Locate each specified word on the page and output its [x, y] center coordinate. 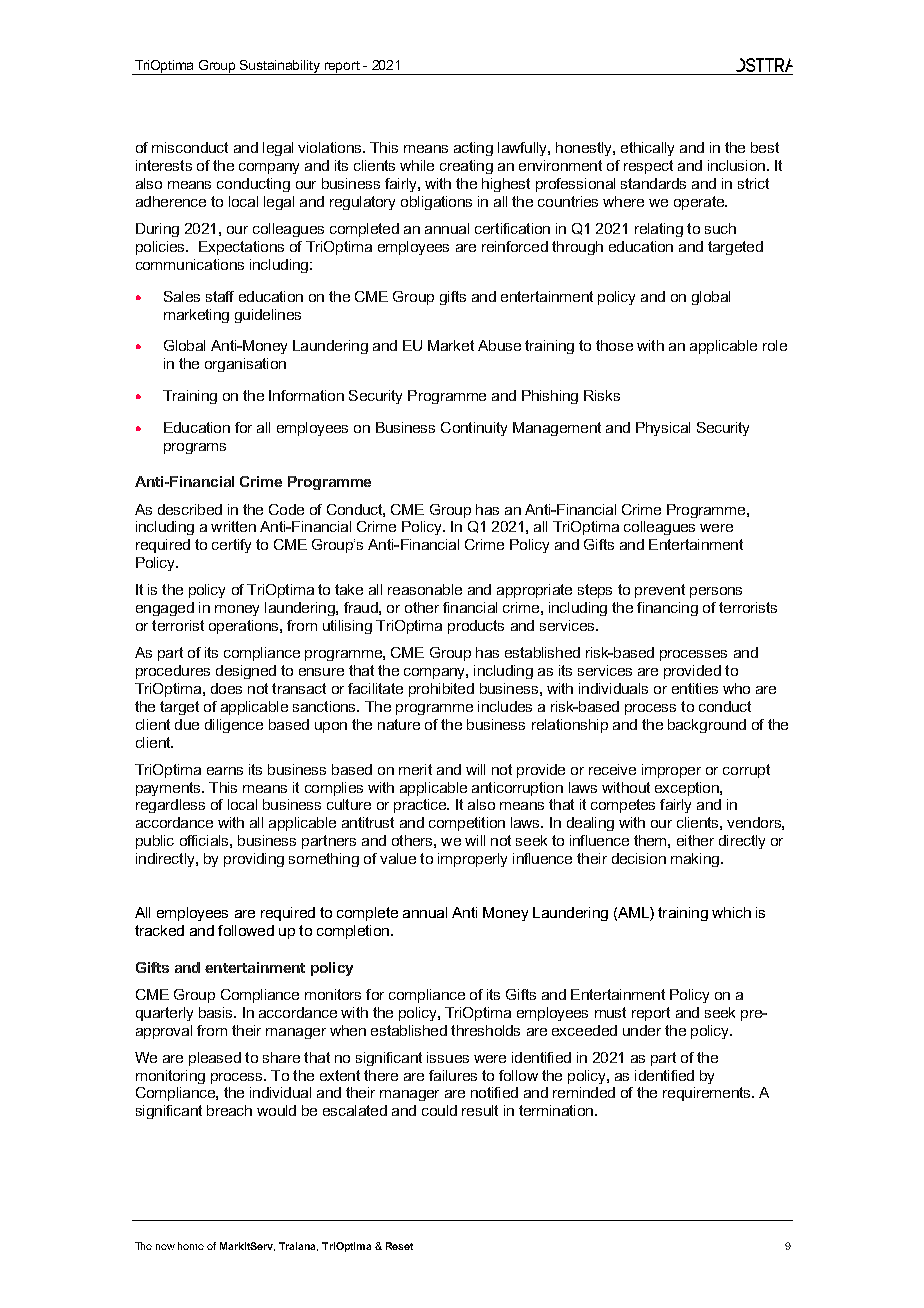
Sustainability [280, 67]
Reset [399, 1246]
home [191, 1246]
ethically [647, 149]
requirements [708, 1094]
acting [473, 149]
